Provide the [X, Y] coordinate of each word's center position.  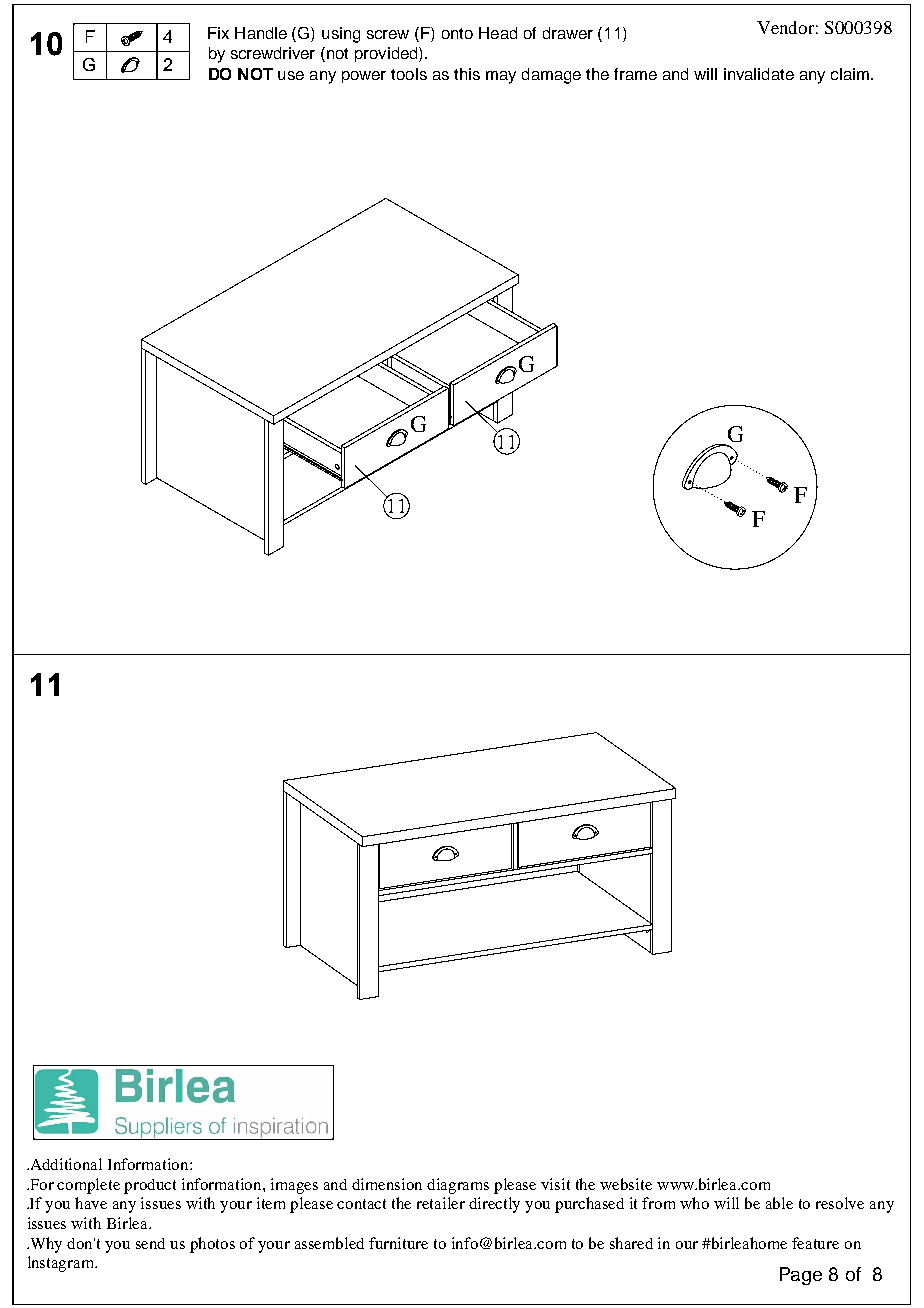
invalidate [759, 74]
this [467, 74]
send [150, 1243]
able [779, 1203]
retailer [441, 1203]
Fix [218, 33]
